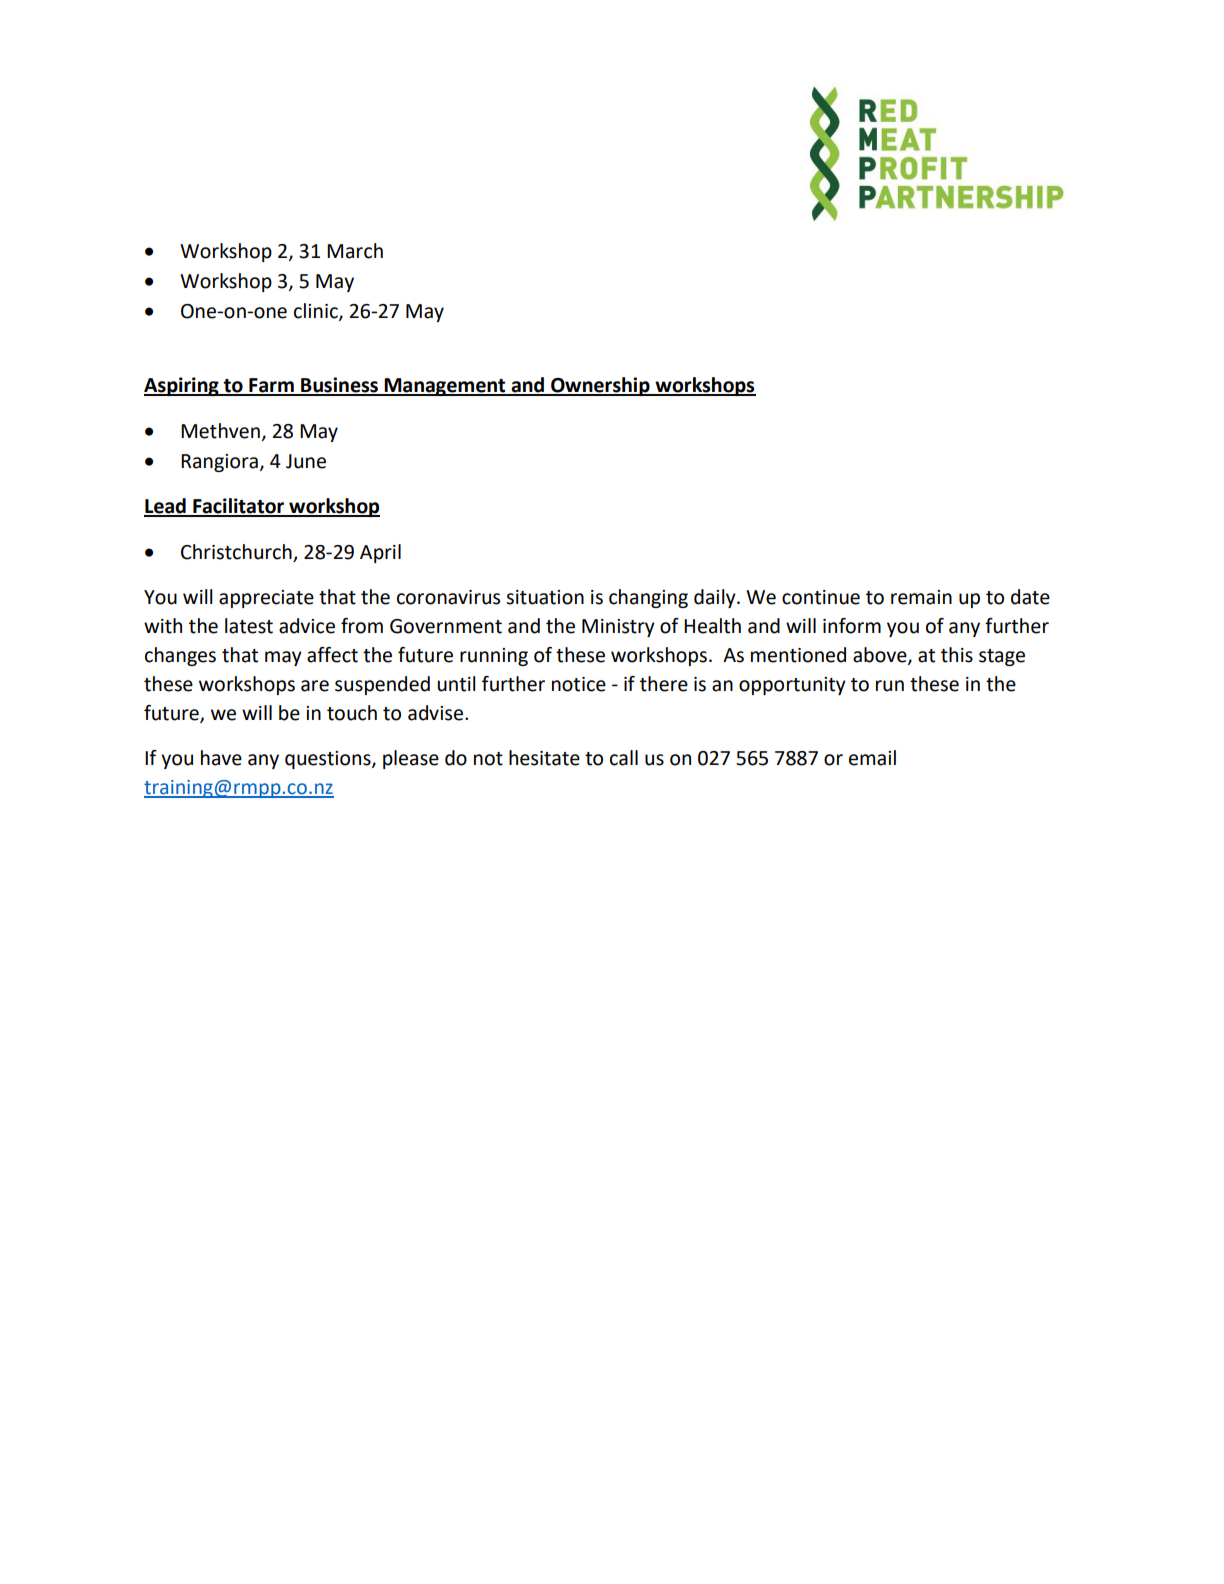 Image resolution: width=1224 pixels, height=1584 pixels. I want to click on remain, so click(921, 597).
